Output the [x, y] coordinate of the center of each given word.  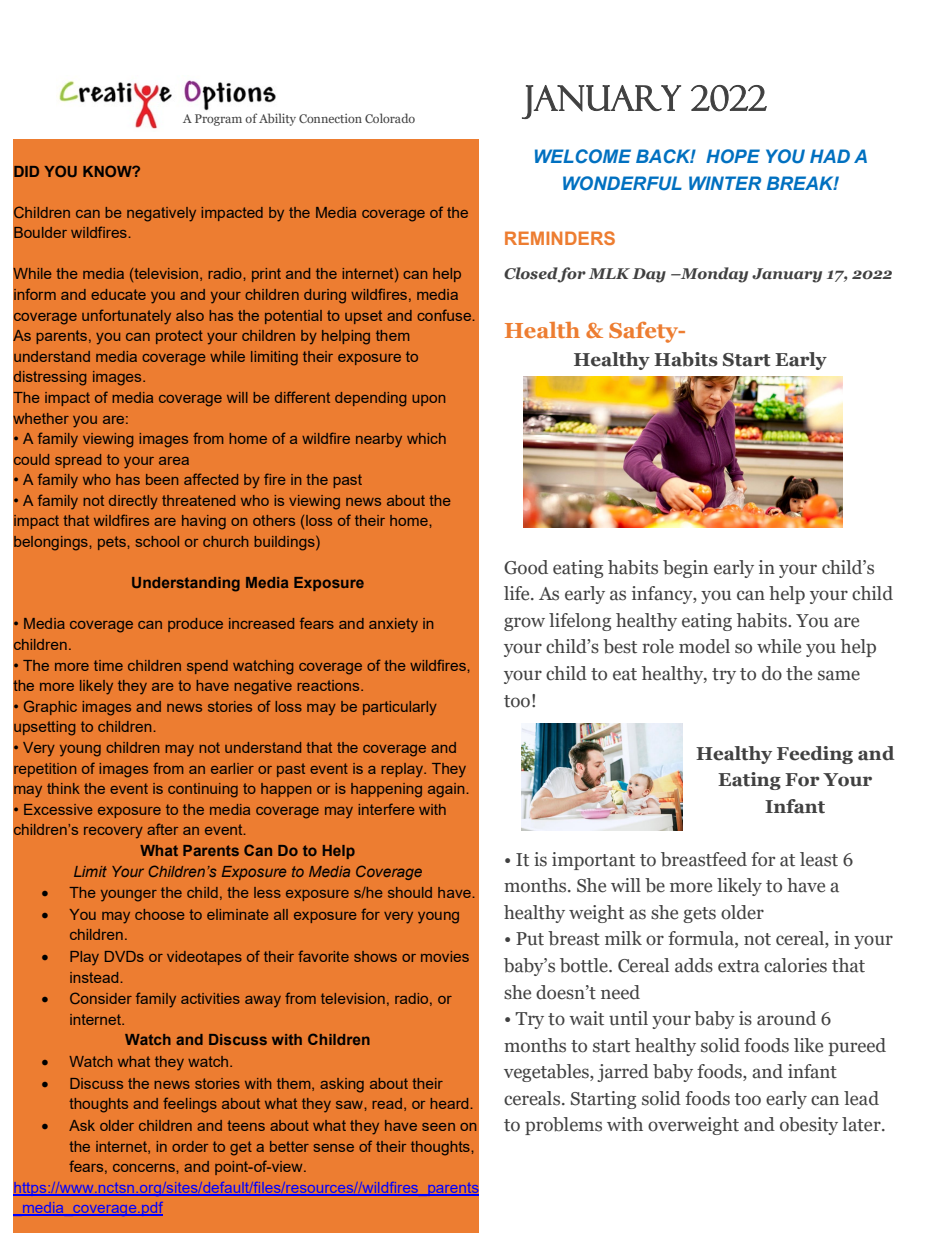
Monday [713, 275]
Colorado [390, 118]
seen [438, 1127]
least [819, 859]
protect [179, 337]
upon [428, 400]
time [108, 665]
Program [218, 120]
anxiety [393, 625]
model [704, 646]
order [190, 1146]
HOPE [733, 156]
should [410, 892]
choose [159, 914]
